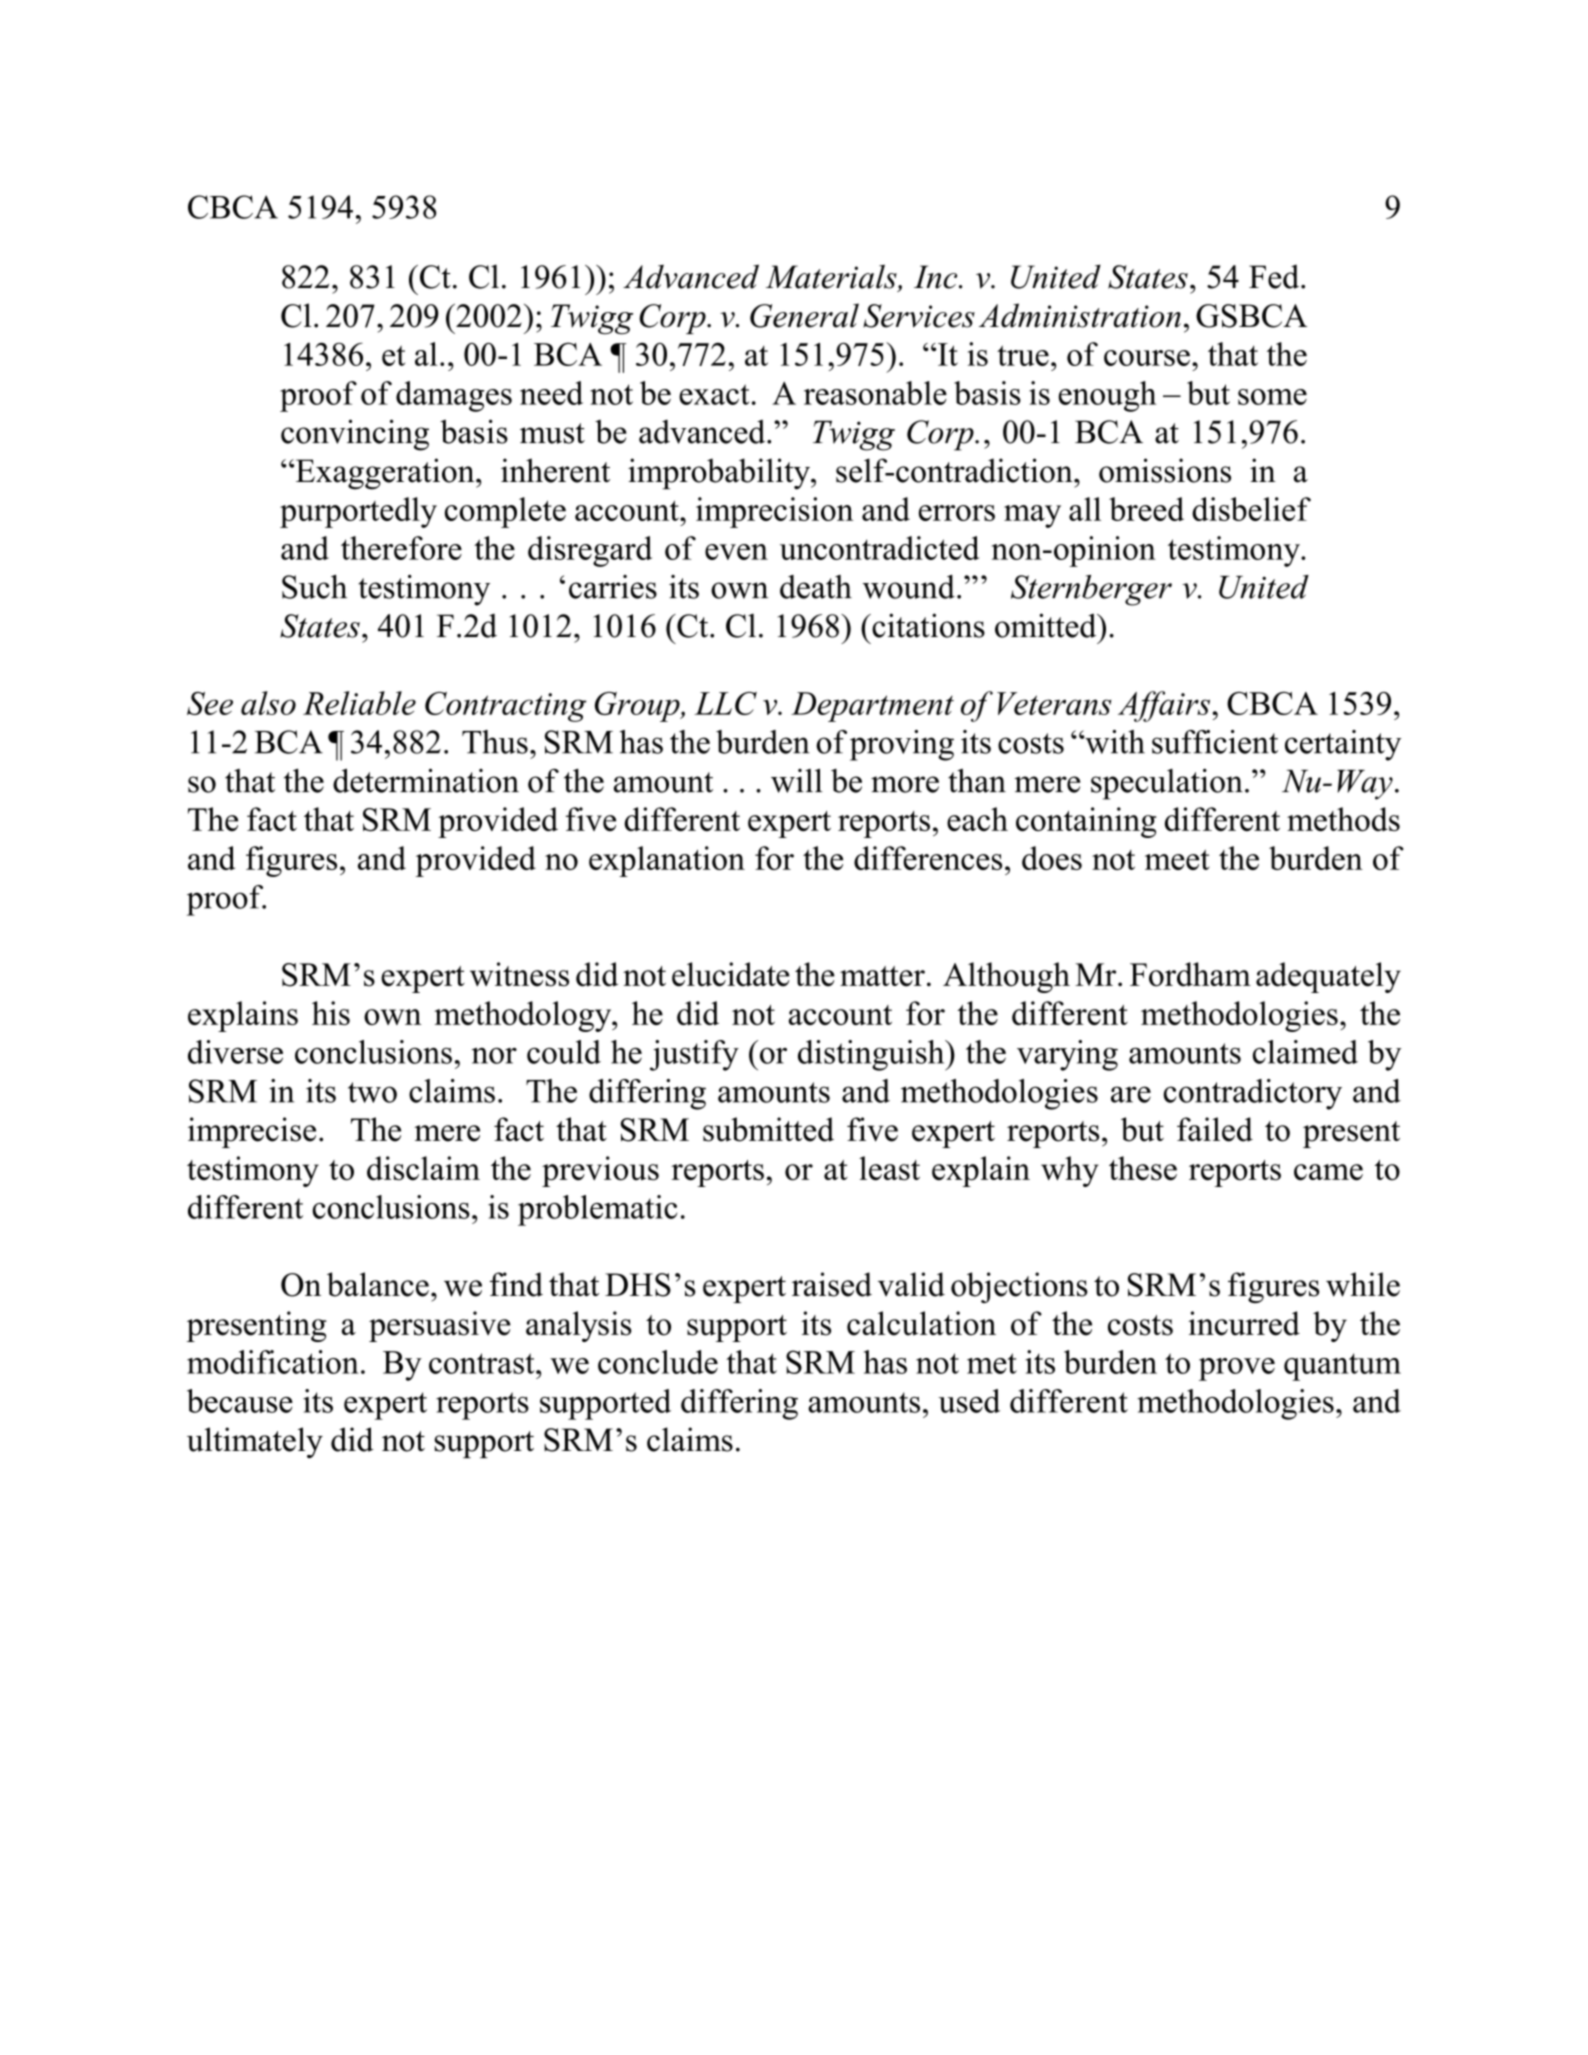 This screenshot has height=2055, width=1588. I want to click on determination, so click(426, 780).
